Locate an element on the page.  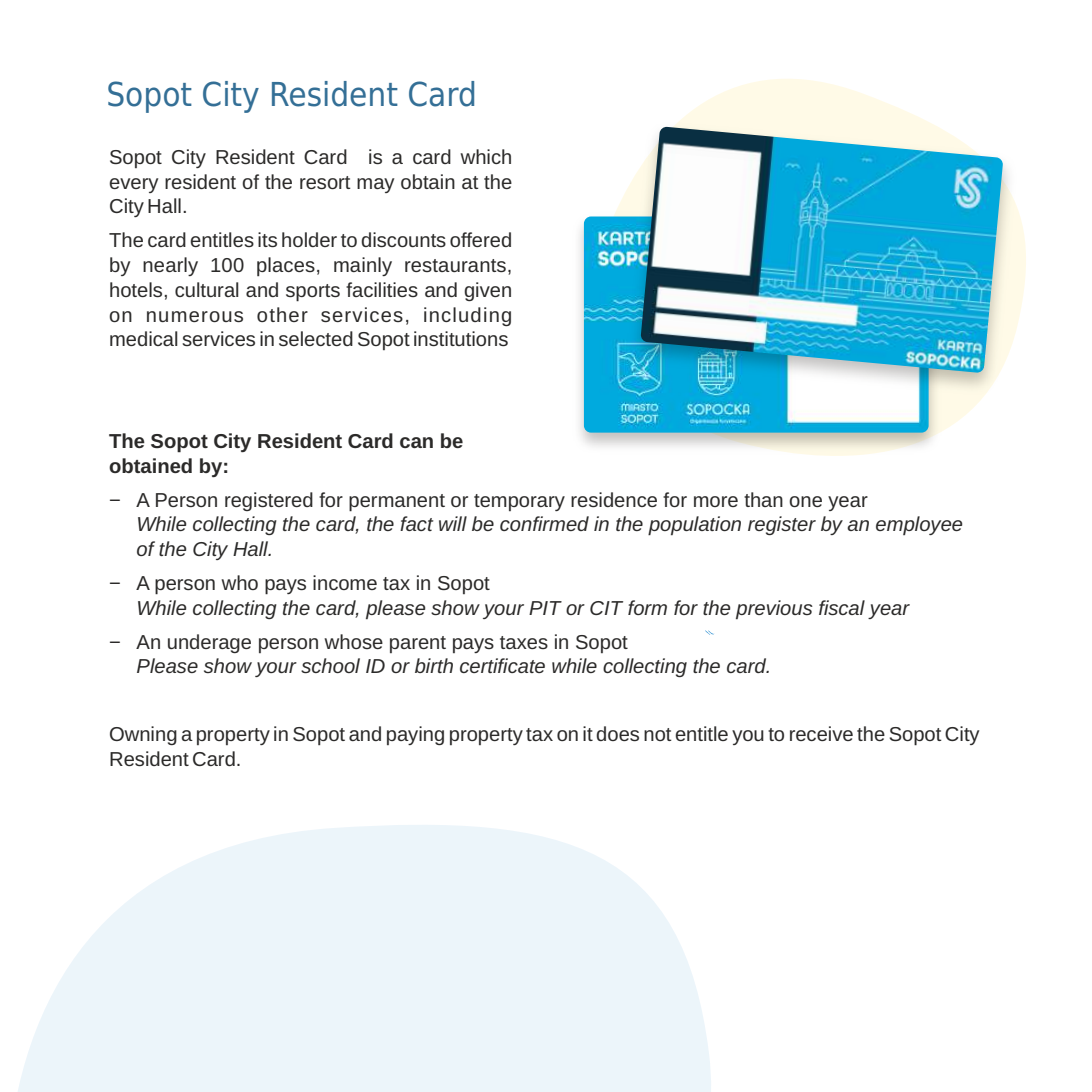
offered is located at coordinates (480, 239).
